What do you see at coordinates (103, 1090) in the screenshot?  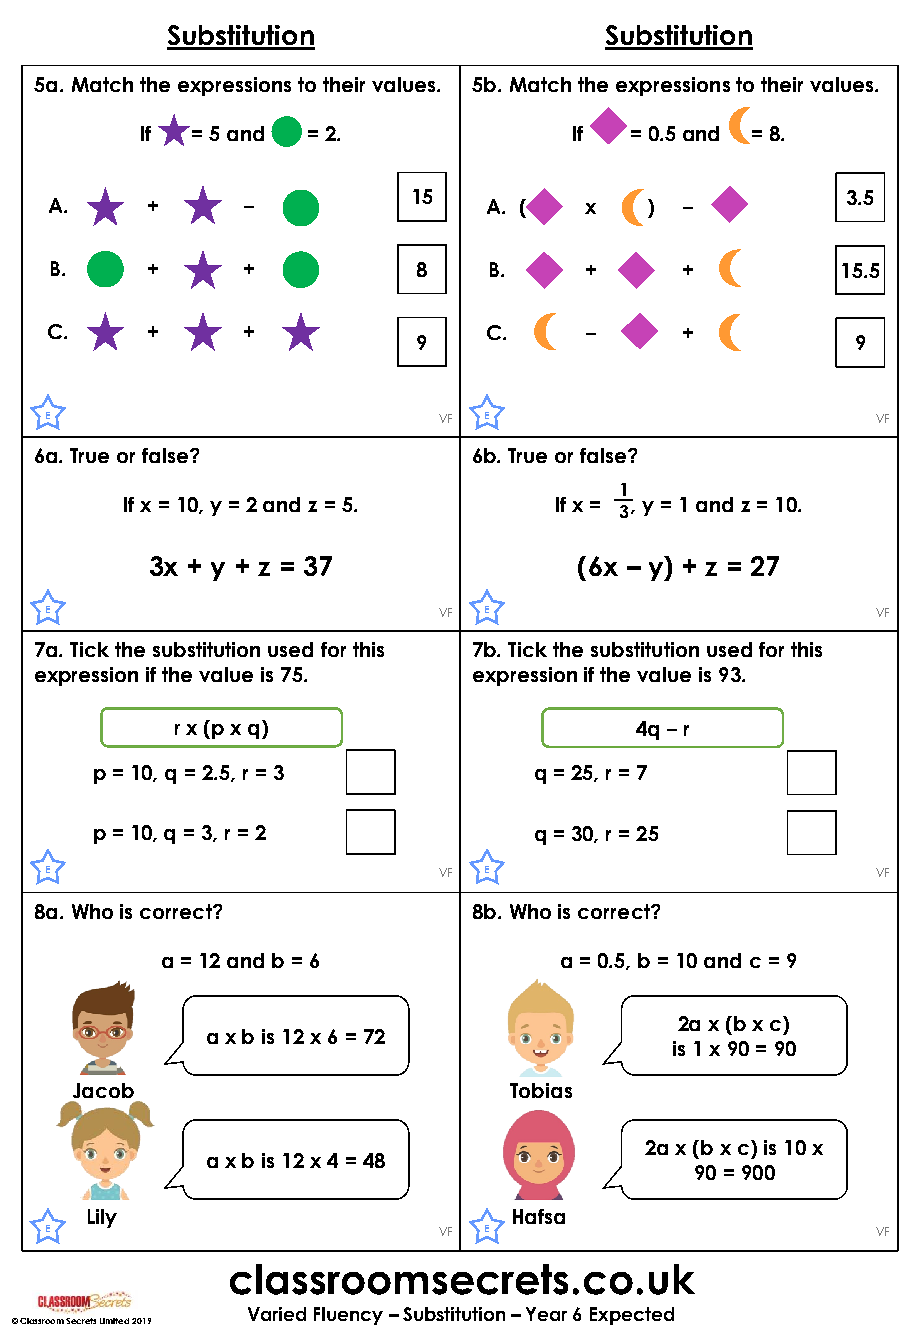 I see `Jacob` at bounding box center [103, 1090].
